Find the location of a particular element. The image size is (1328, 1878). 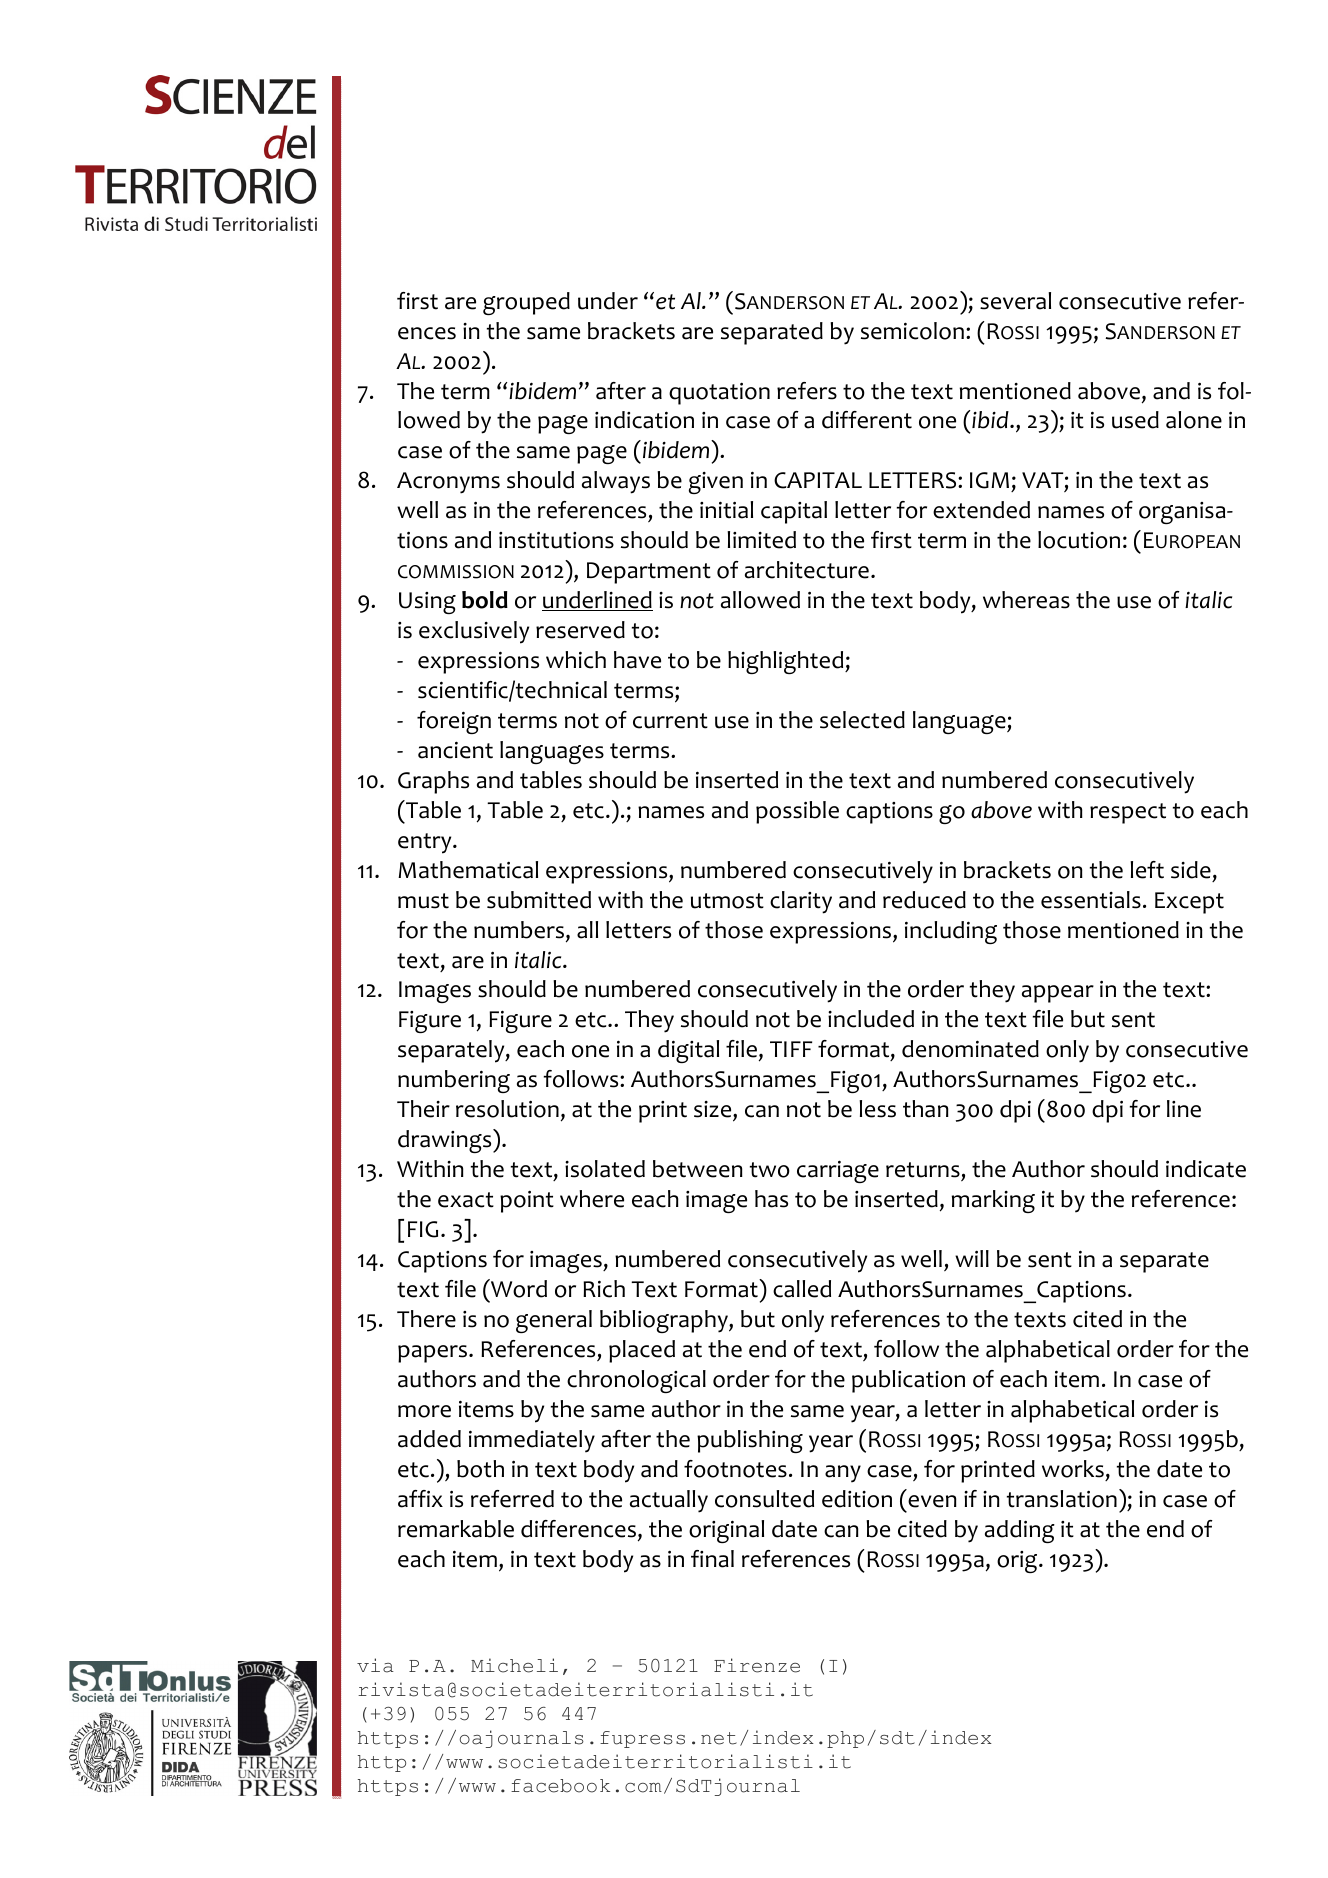

grouped is located at coordinates (526, 303).
